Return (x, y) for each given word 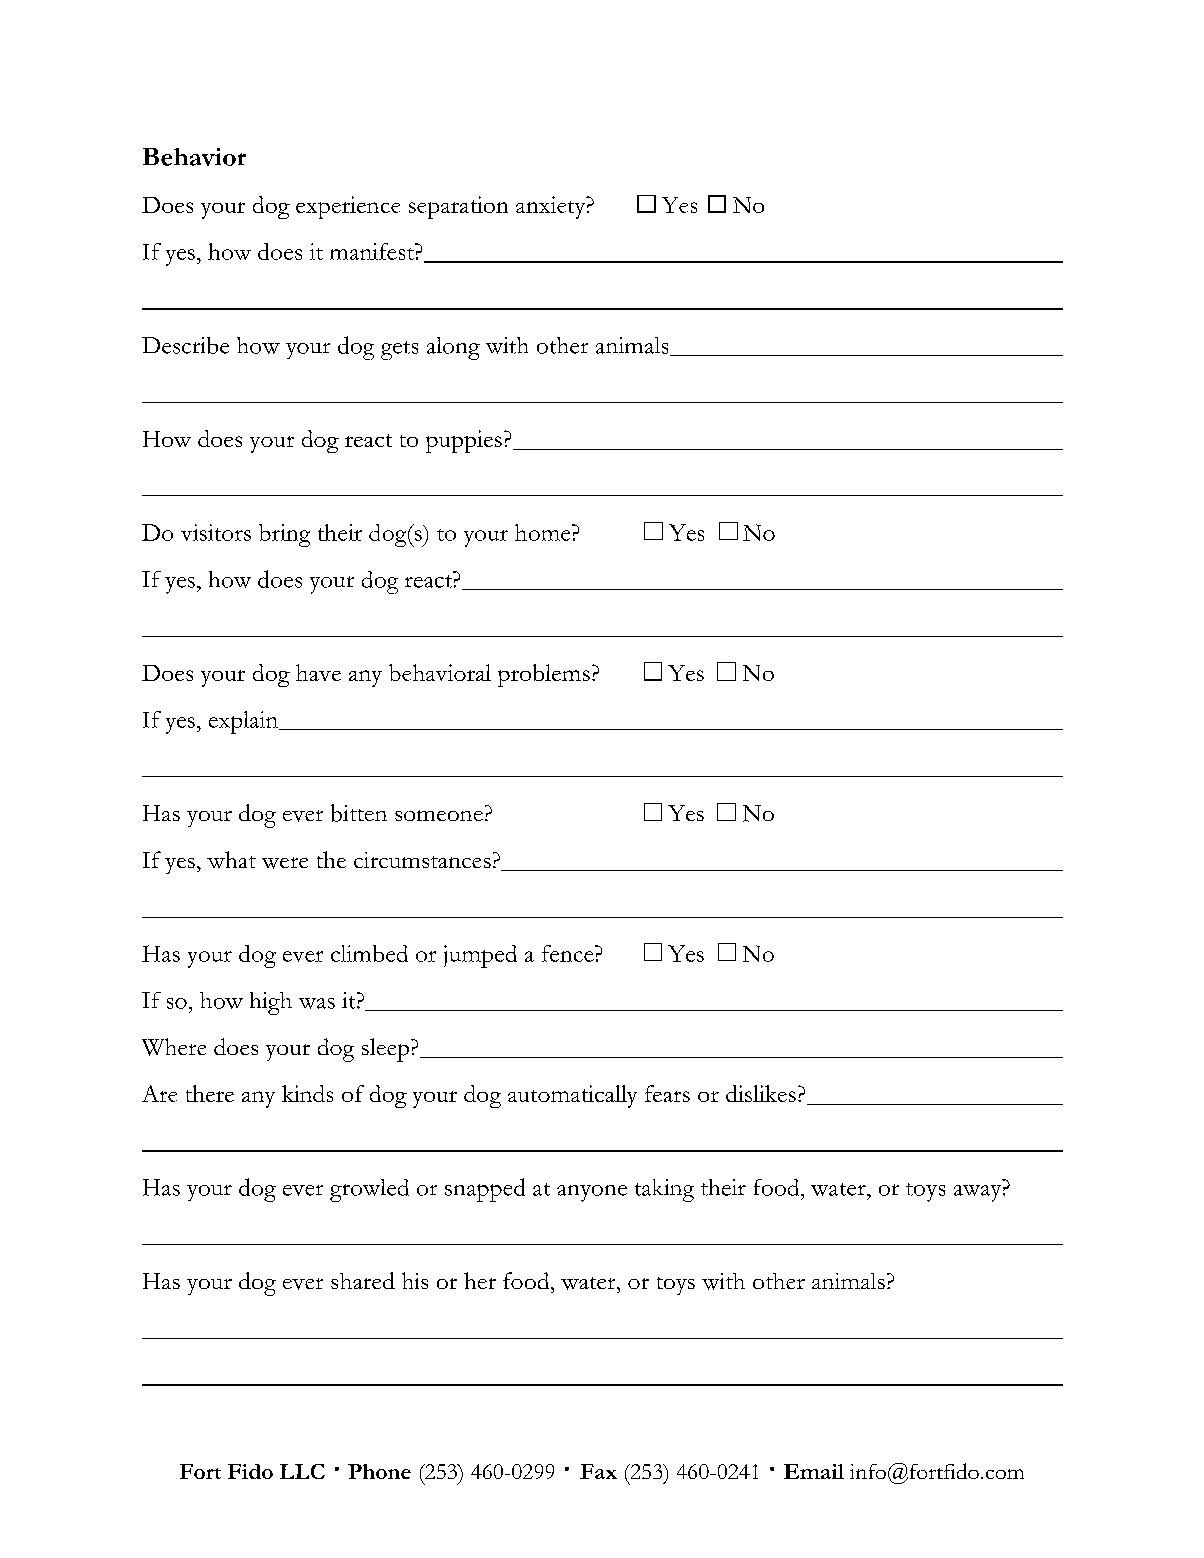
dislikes (761, 1093)
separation (458, 207)
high (271, 1003)
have (318, 672)
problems (544, 675)
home (544, 532)
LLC (302, 1471)
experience (348, 207)
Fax (598, 1471)
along (453, 348)
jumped (480, 956)
